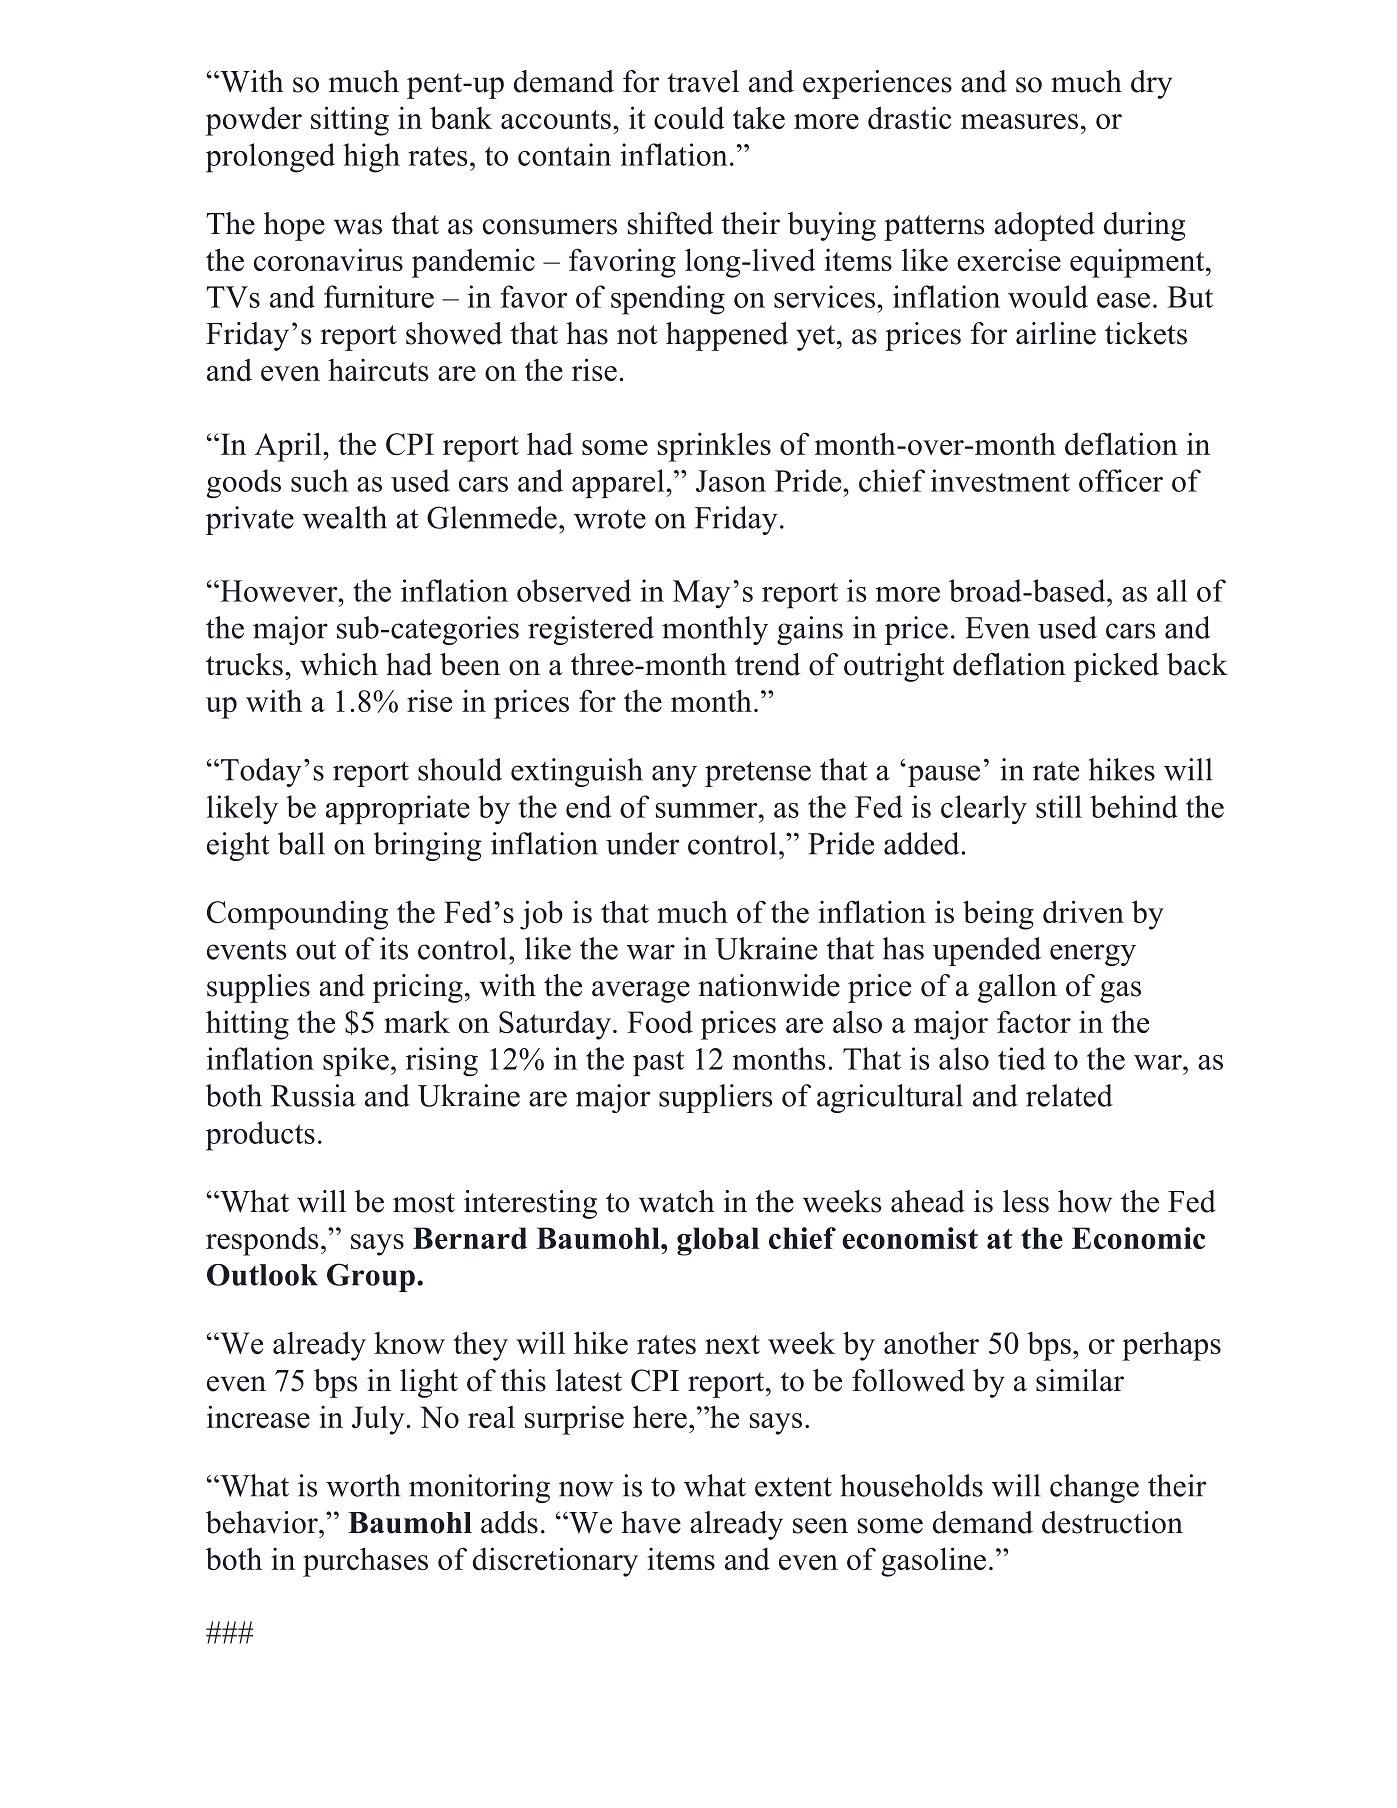  Describe the element at coordinates (1093, 955) in the screenshot. I see `energy` at that location.
